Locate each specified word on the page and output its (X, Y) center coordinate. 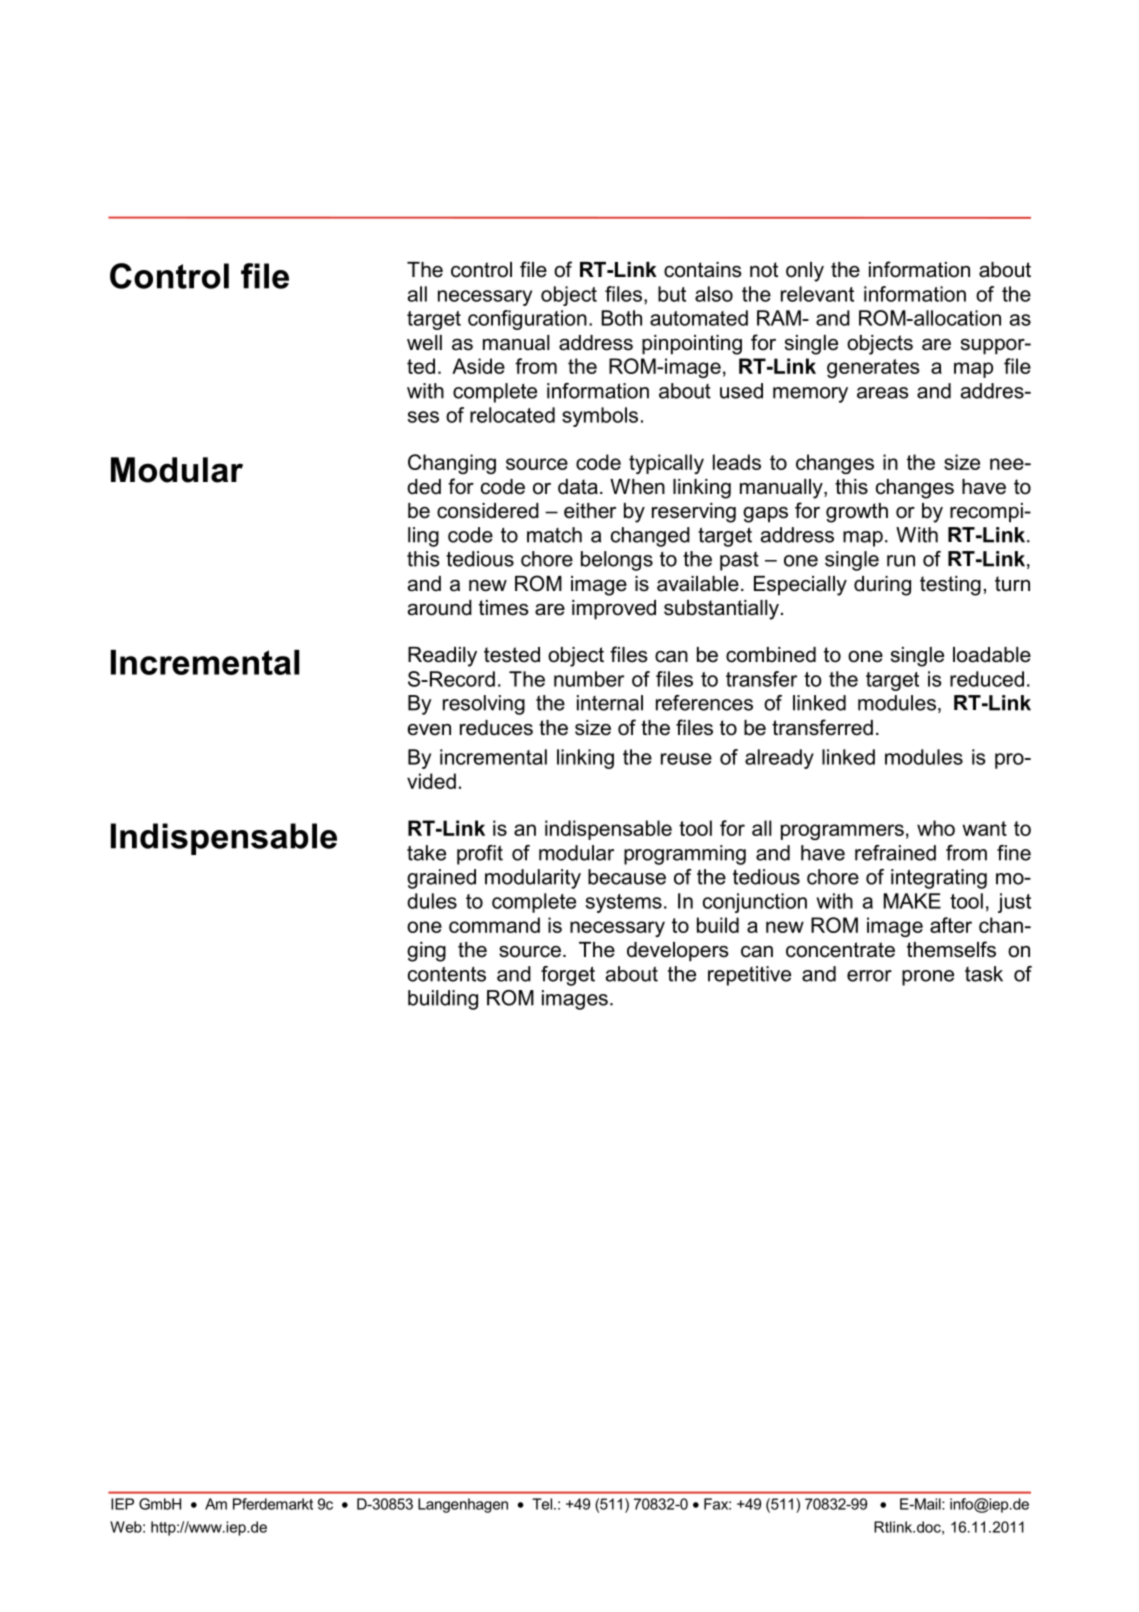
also (714, 294)
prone (928, 978)
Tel (542, 1504)
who (936, 828)
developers (678, 952)
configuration (527, 320)
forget (568, 976)
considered (488, 511)
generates (873, 368)
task (984, 974)
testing (950, 586)
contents (447, 974)
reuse (686, 759)
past (739, 561)
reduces (496, 728)
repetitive (749, 976)
